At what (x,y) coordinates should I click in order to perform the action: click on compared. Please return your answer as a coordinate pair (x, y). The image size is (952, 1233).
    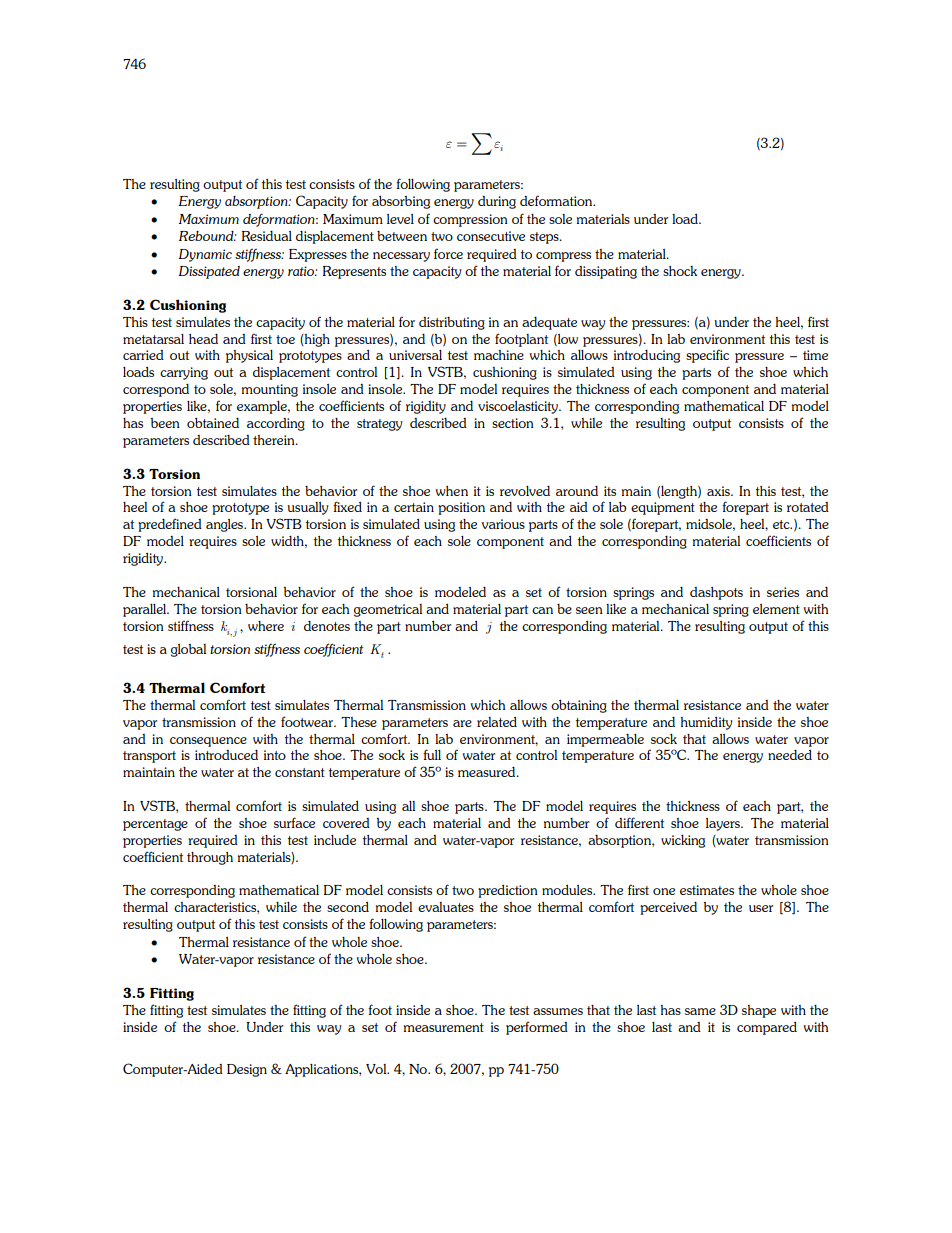
    Looking at the image, I should click on (767, 1028).
